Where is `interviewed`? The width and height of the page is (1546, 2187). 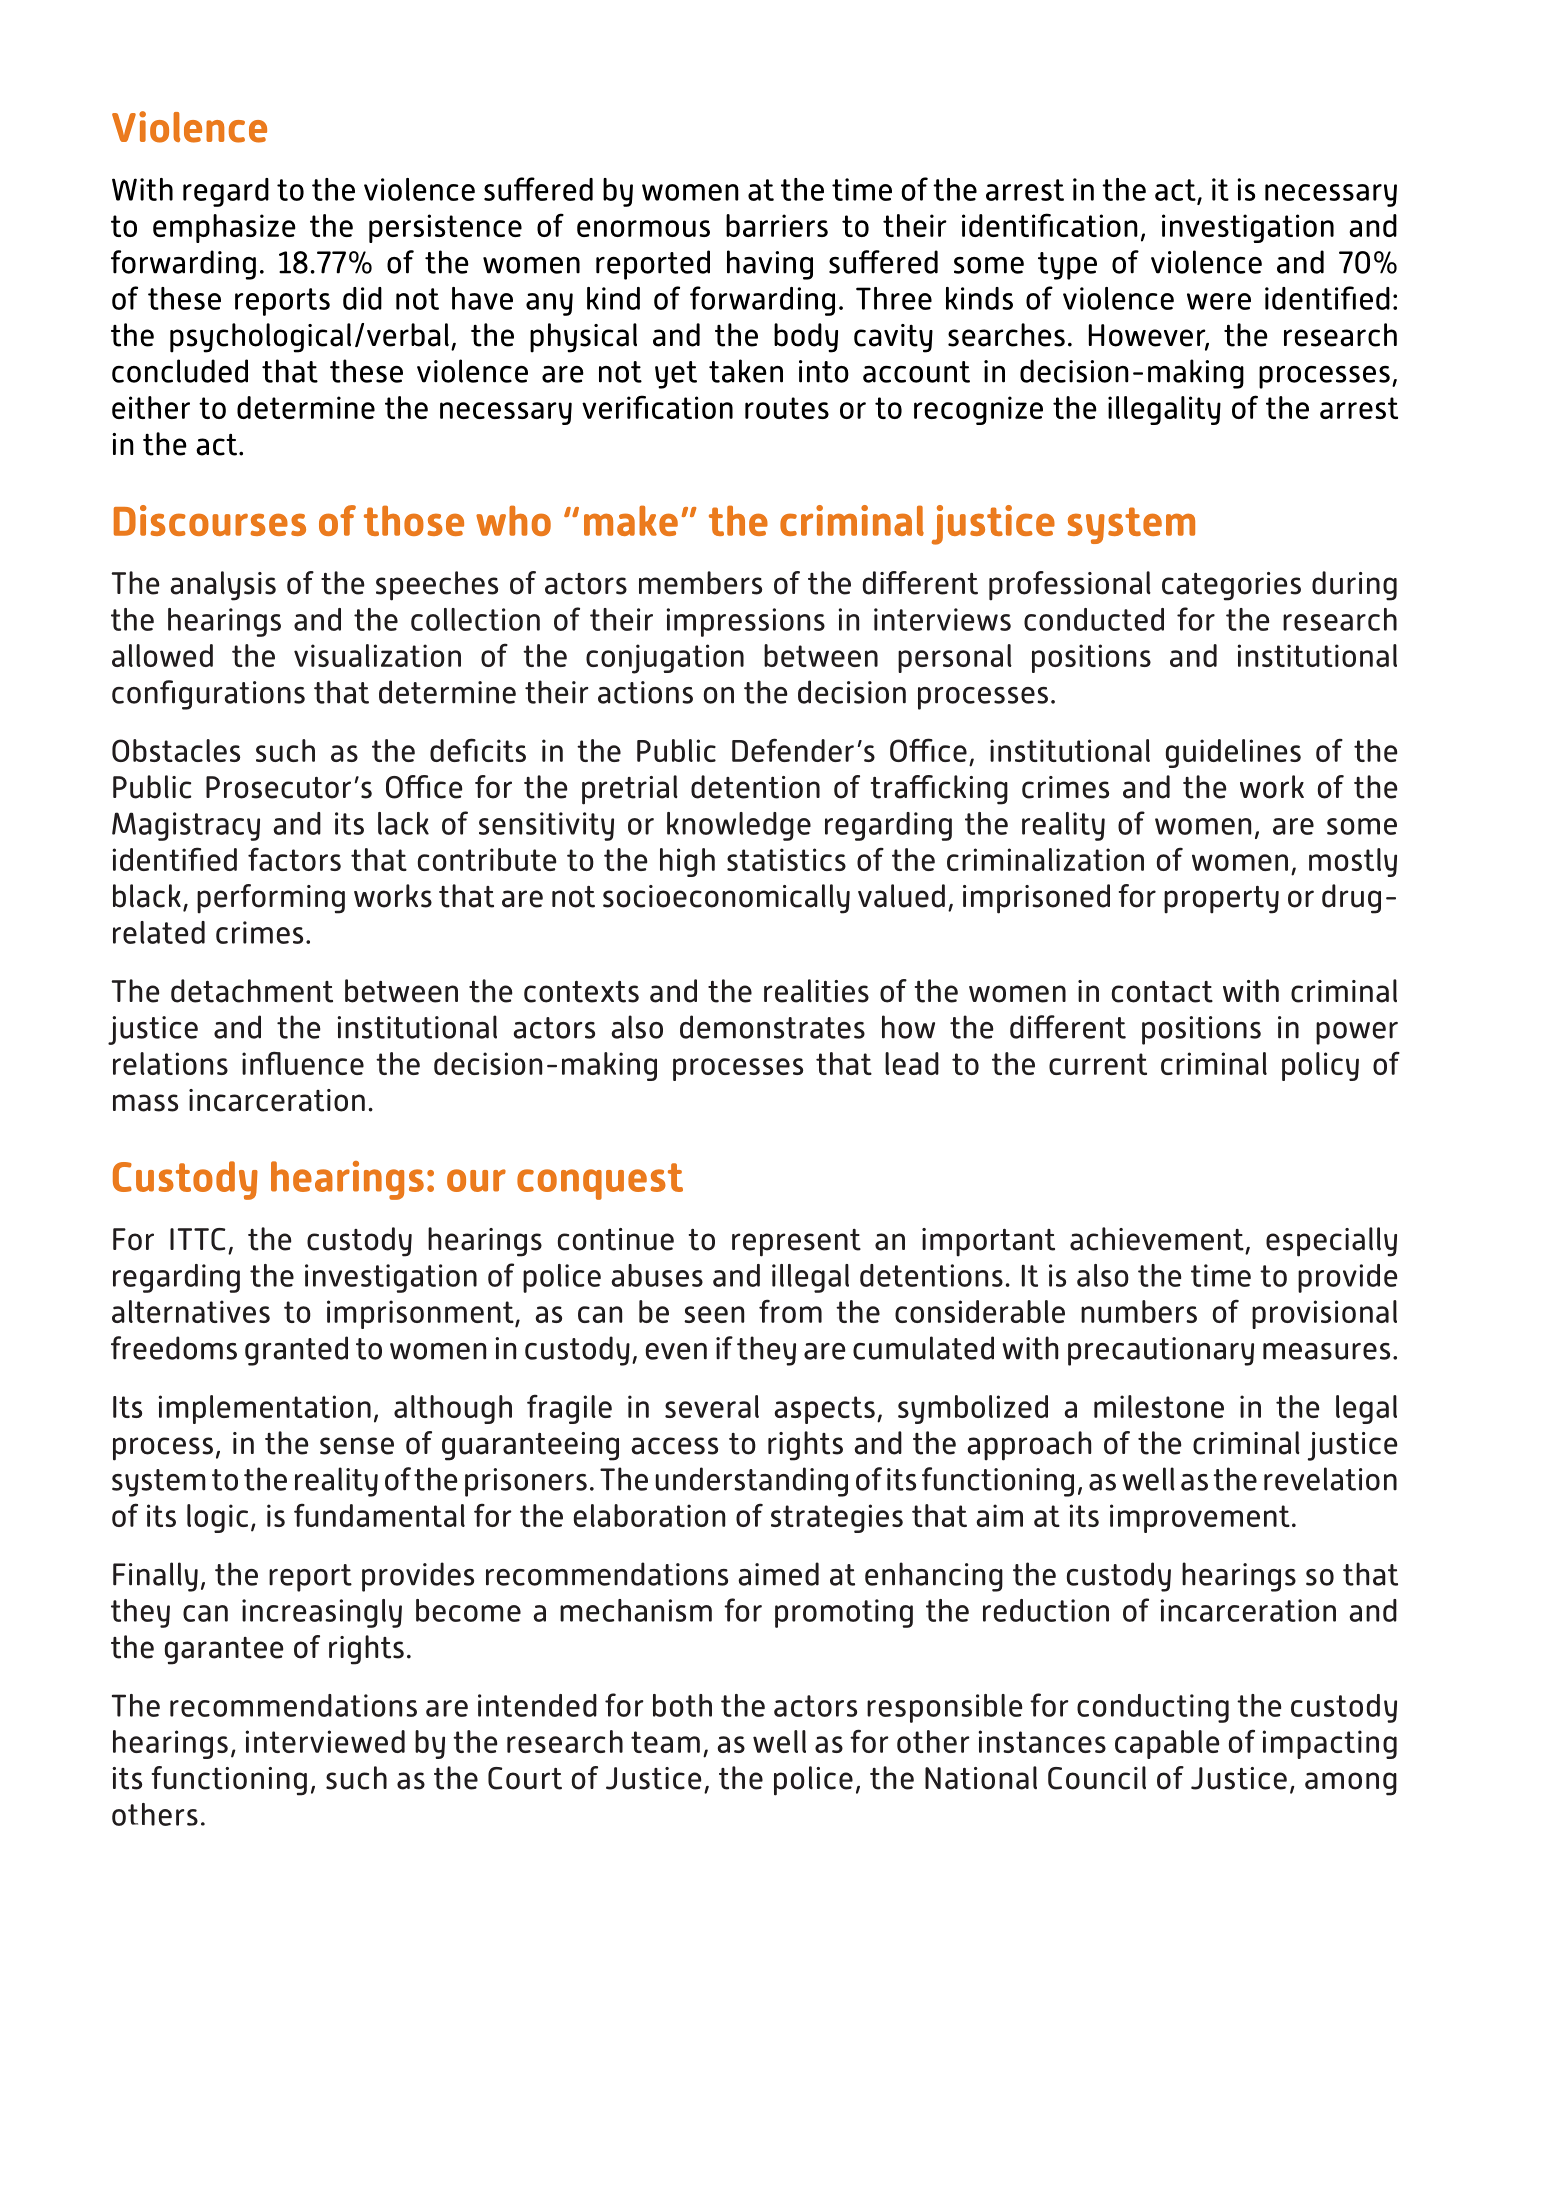 interviewed is located at coordinates (325, 1741).
